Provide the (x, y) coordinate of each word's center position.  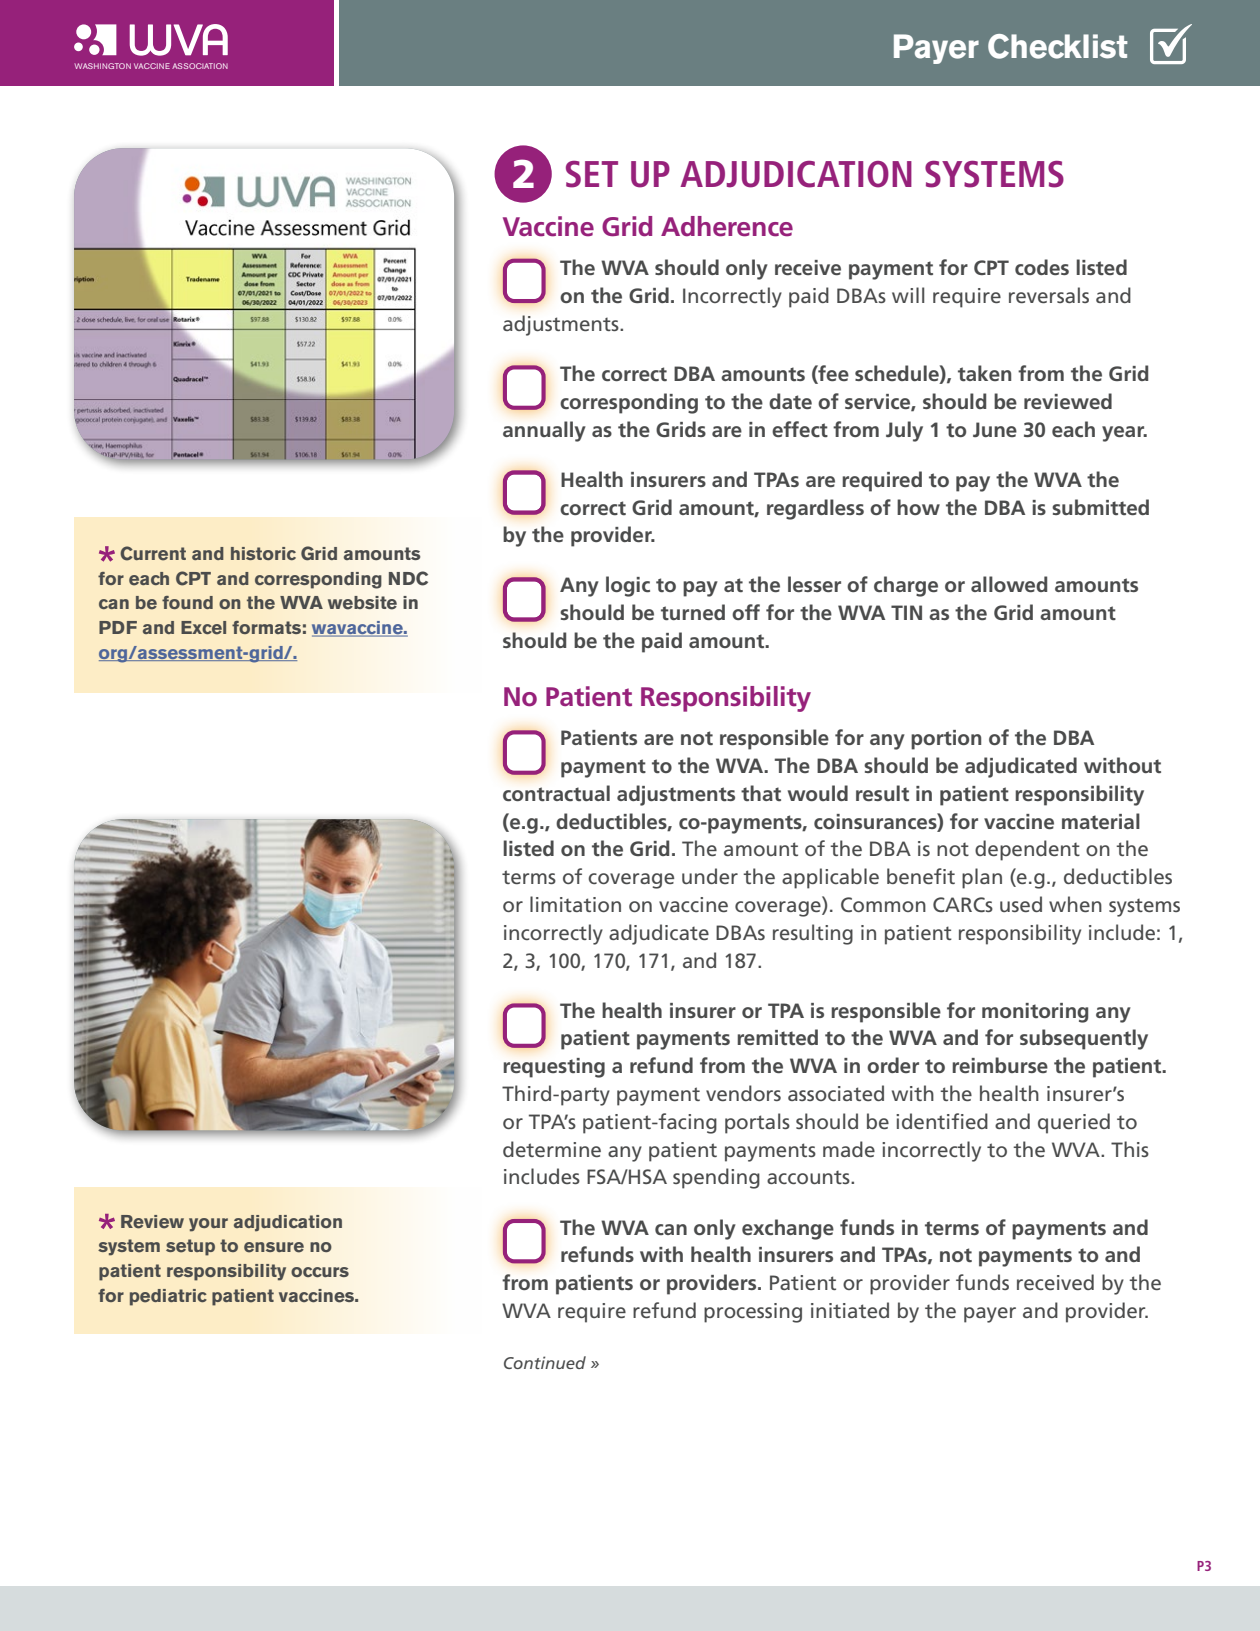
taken (984, 373)
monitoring (1035, 1013)
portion (946, 740)
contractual (556, 793)
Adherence (727, 226)
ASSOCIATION (200, 66)
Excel (203, 628)
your (208, 1225)
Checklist (1058, 46)
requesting (554, 1068)
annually (544, 431)
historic (263, 553)
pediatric (168, 1297)
